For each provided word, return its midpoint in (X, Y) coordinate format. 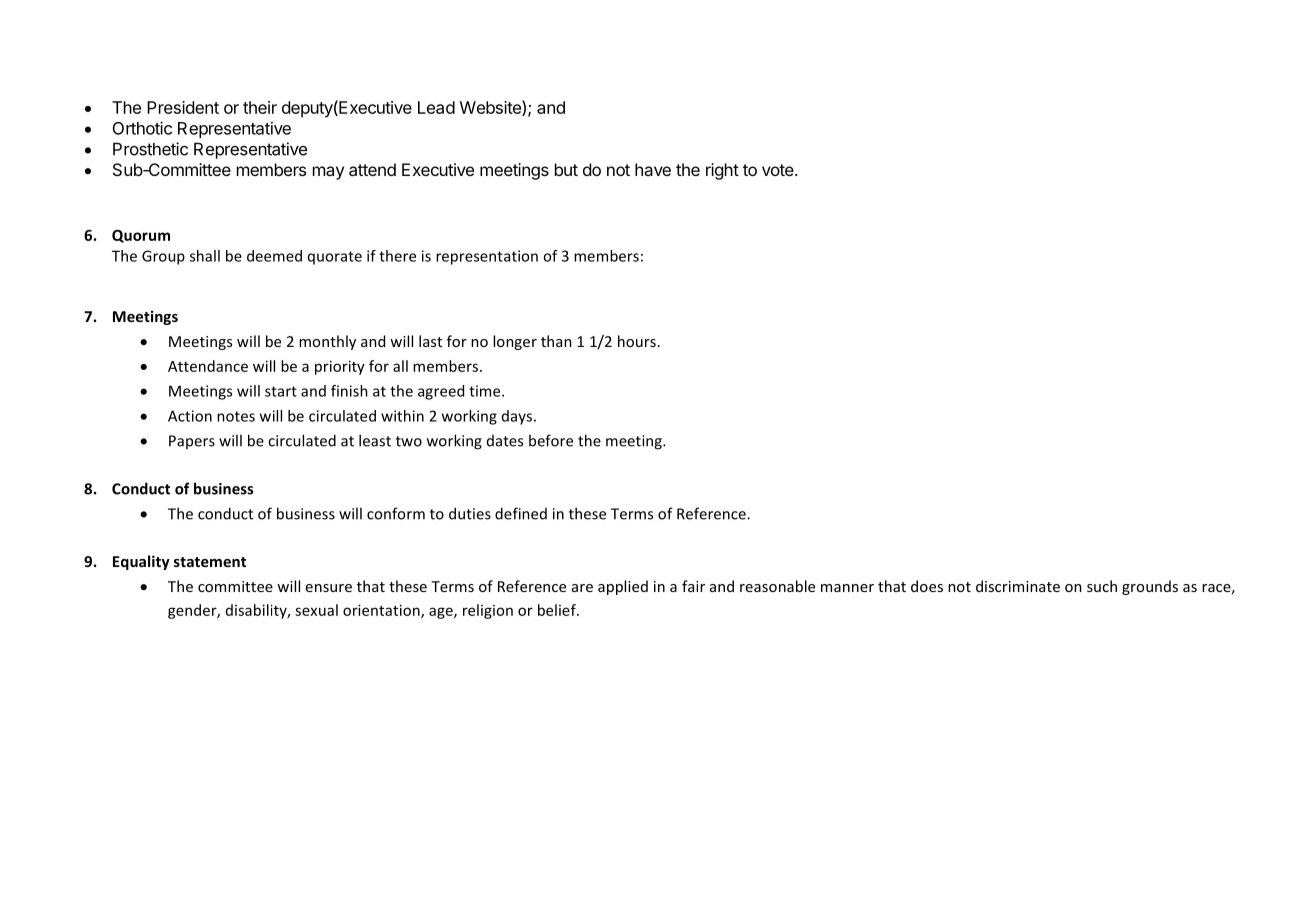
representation (487, 257)
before (551, 440)
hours (637, 341)
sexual (316, 610)
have (653, 169)
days (517, 417)
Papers (192, 442)
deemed (274, 256)
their (260, 107)
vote (779, 170)
